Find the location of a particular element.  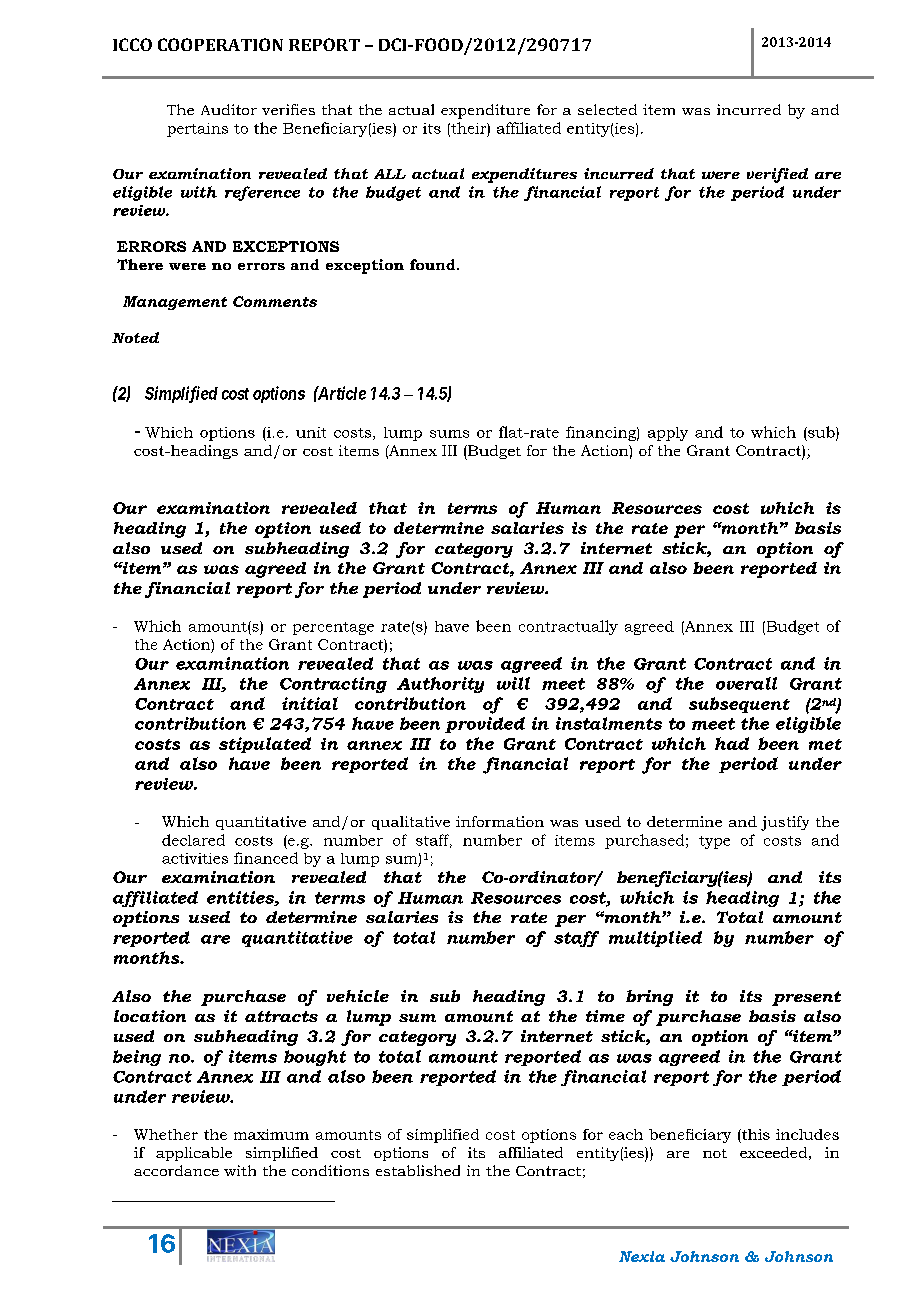

information is located at coordinates (500, 821).
